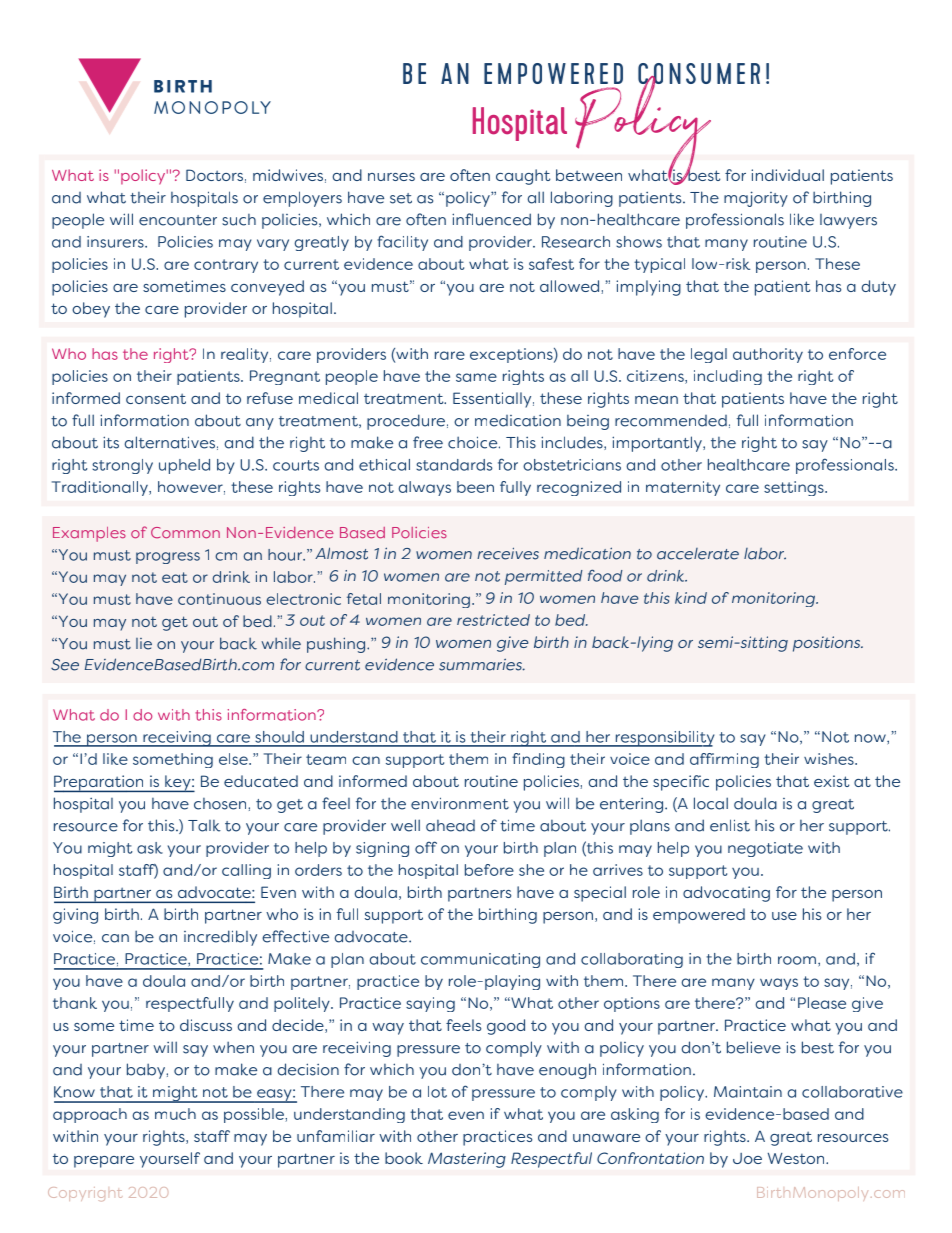 The image size is (952, 1233). What do you see at coordinates (491, 219) in the screenshot?
I see `influenced` at bounding box center [491, 219].
